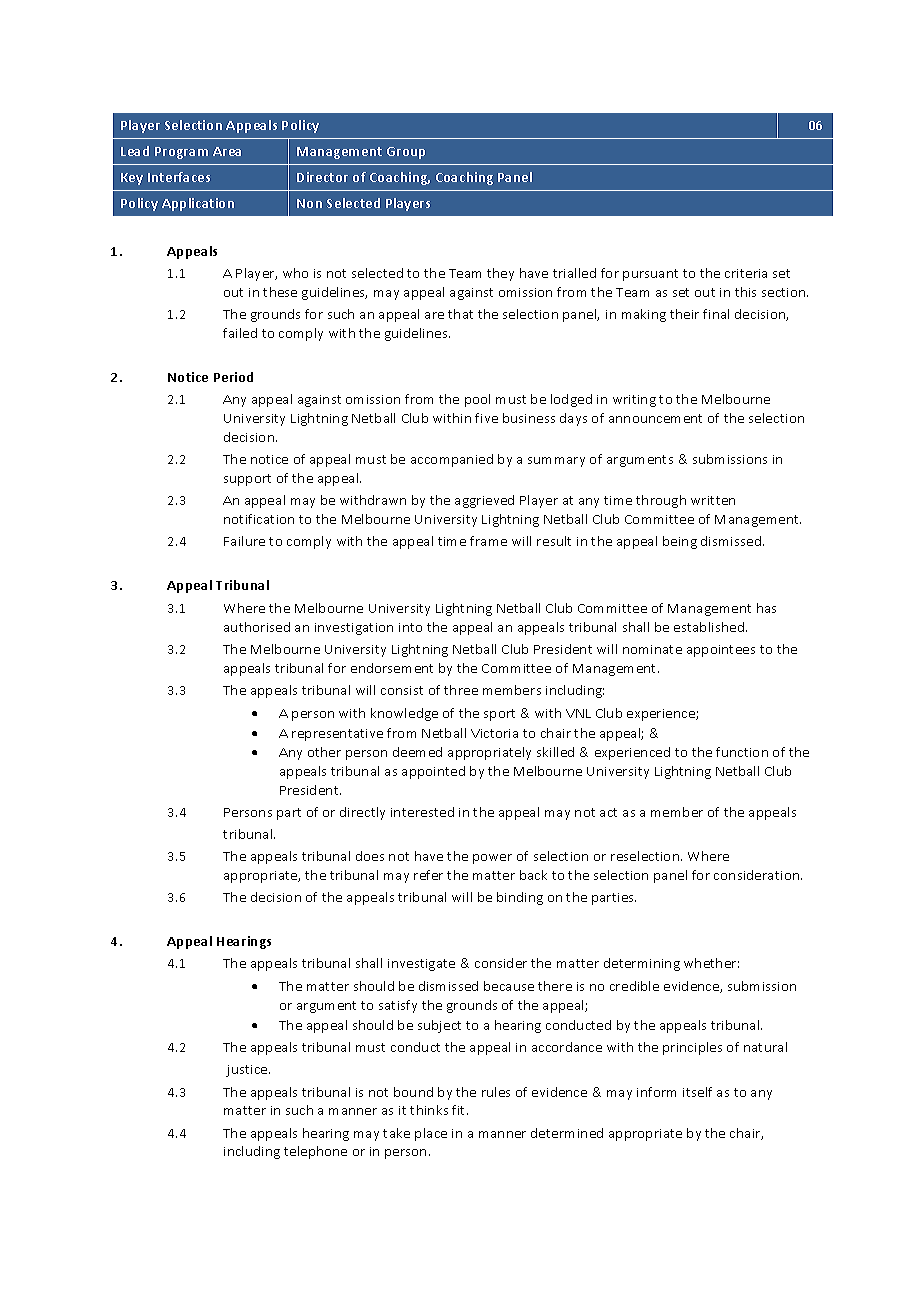  Describe the element at coordinates (179, 177) in the page. I see `Interfaces` at that location.
